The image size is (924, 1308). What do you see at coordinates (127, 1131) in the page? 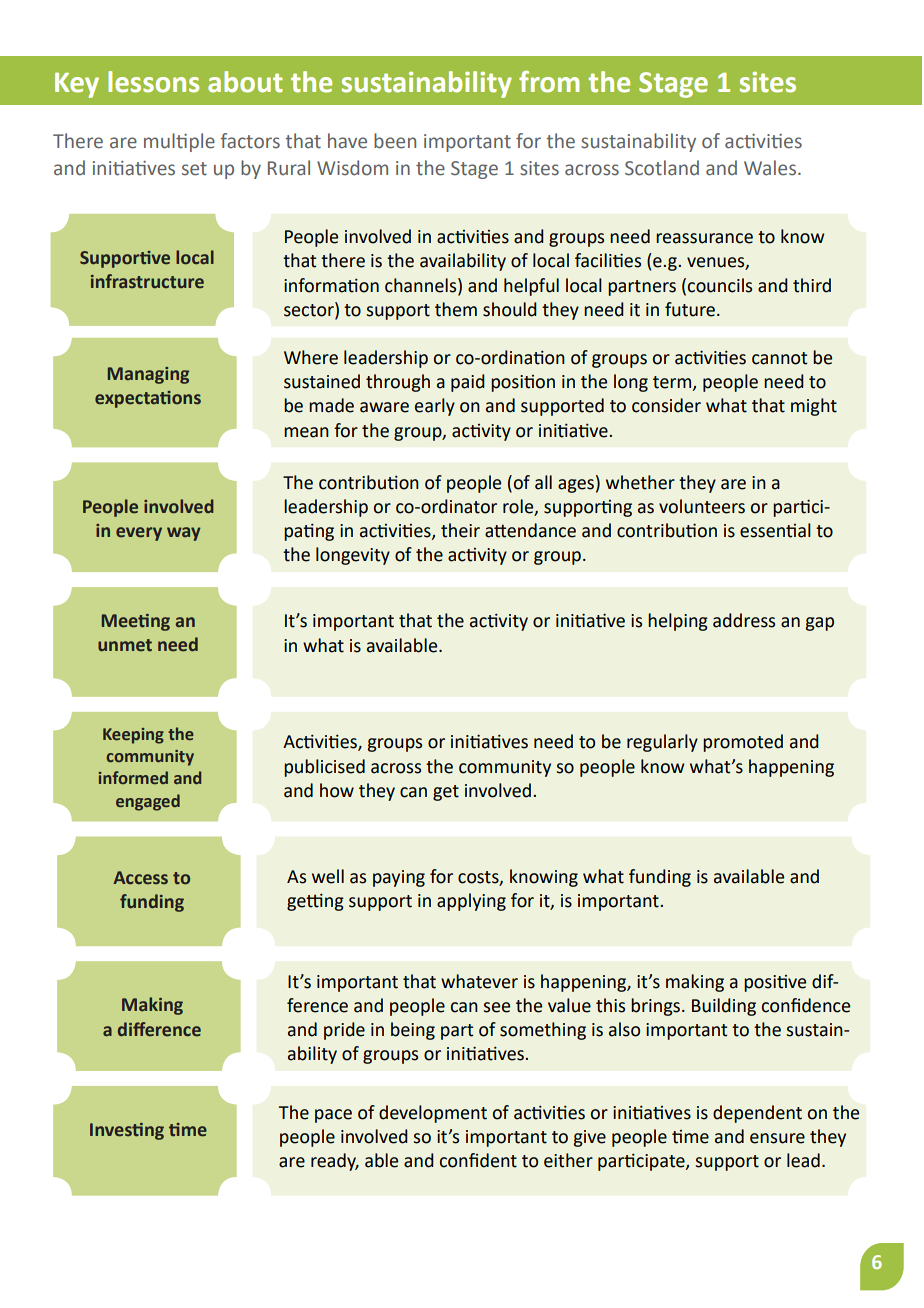
I see `Investing` at bounding box center [127, 1131].
